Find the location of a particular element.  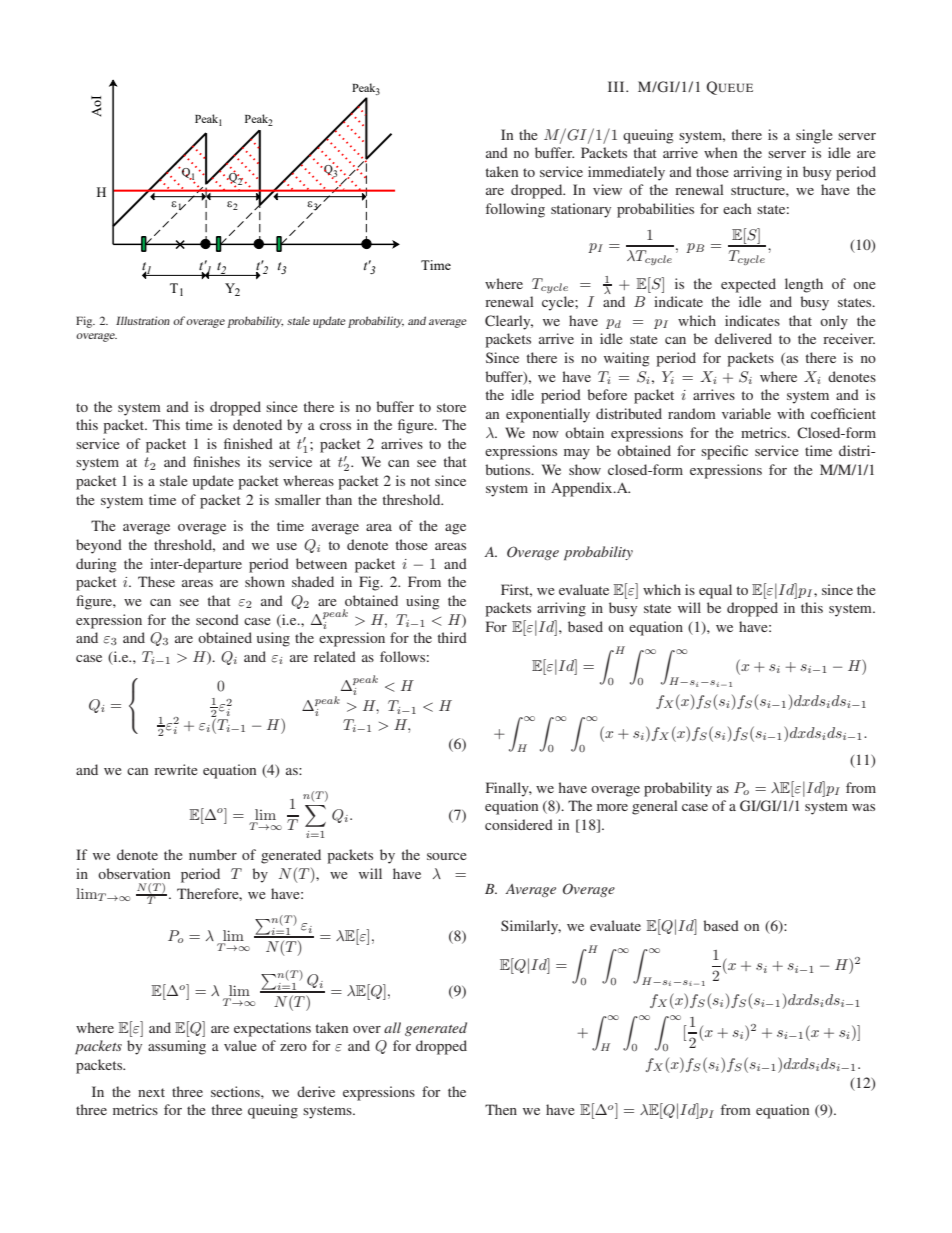

Then is located at coordinates (501, 1109).
